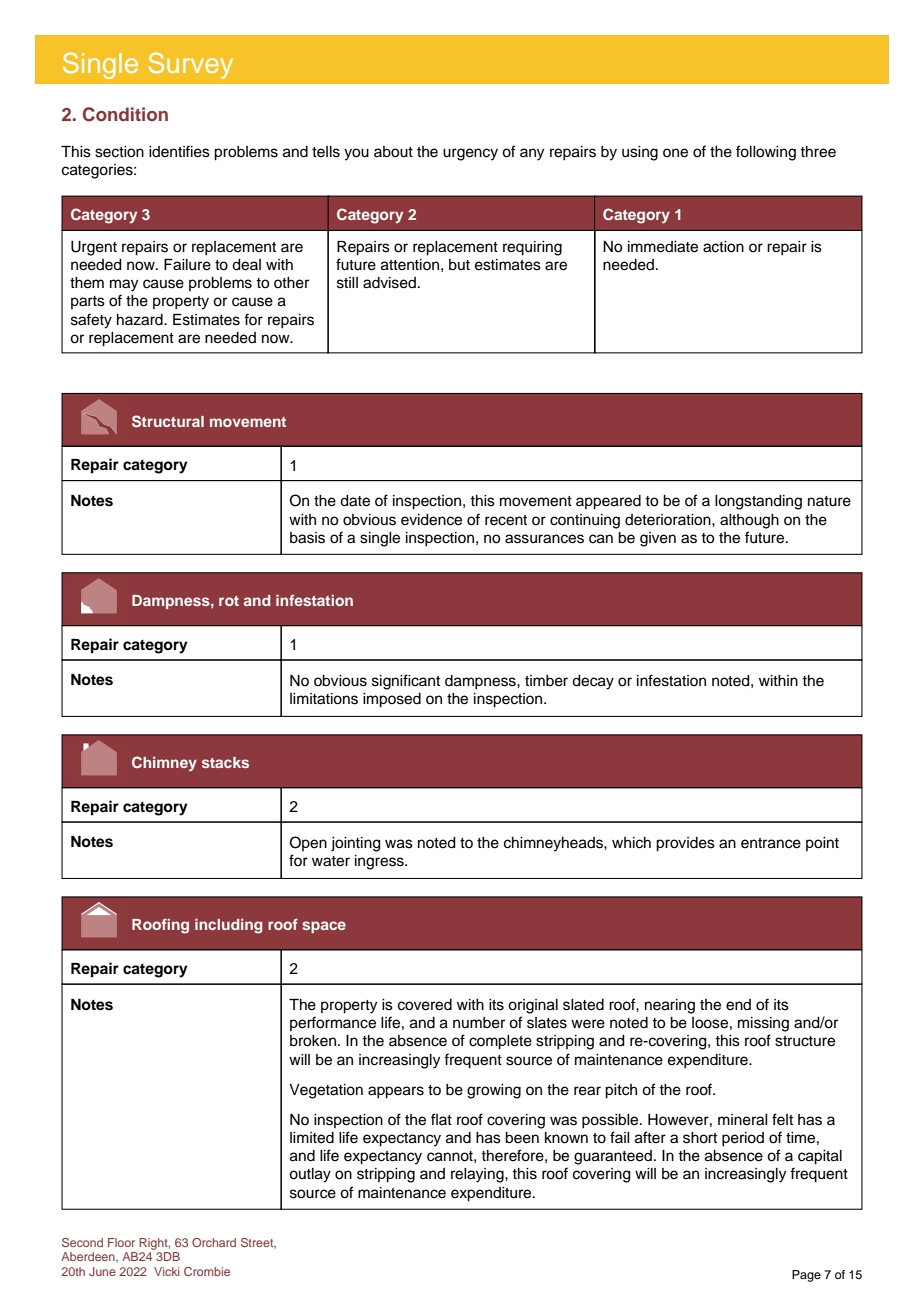 This screenshot has height=1308, width=924. I want to click on Survey, so click(191, 65).
